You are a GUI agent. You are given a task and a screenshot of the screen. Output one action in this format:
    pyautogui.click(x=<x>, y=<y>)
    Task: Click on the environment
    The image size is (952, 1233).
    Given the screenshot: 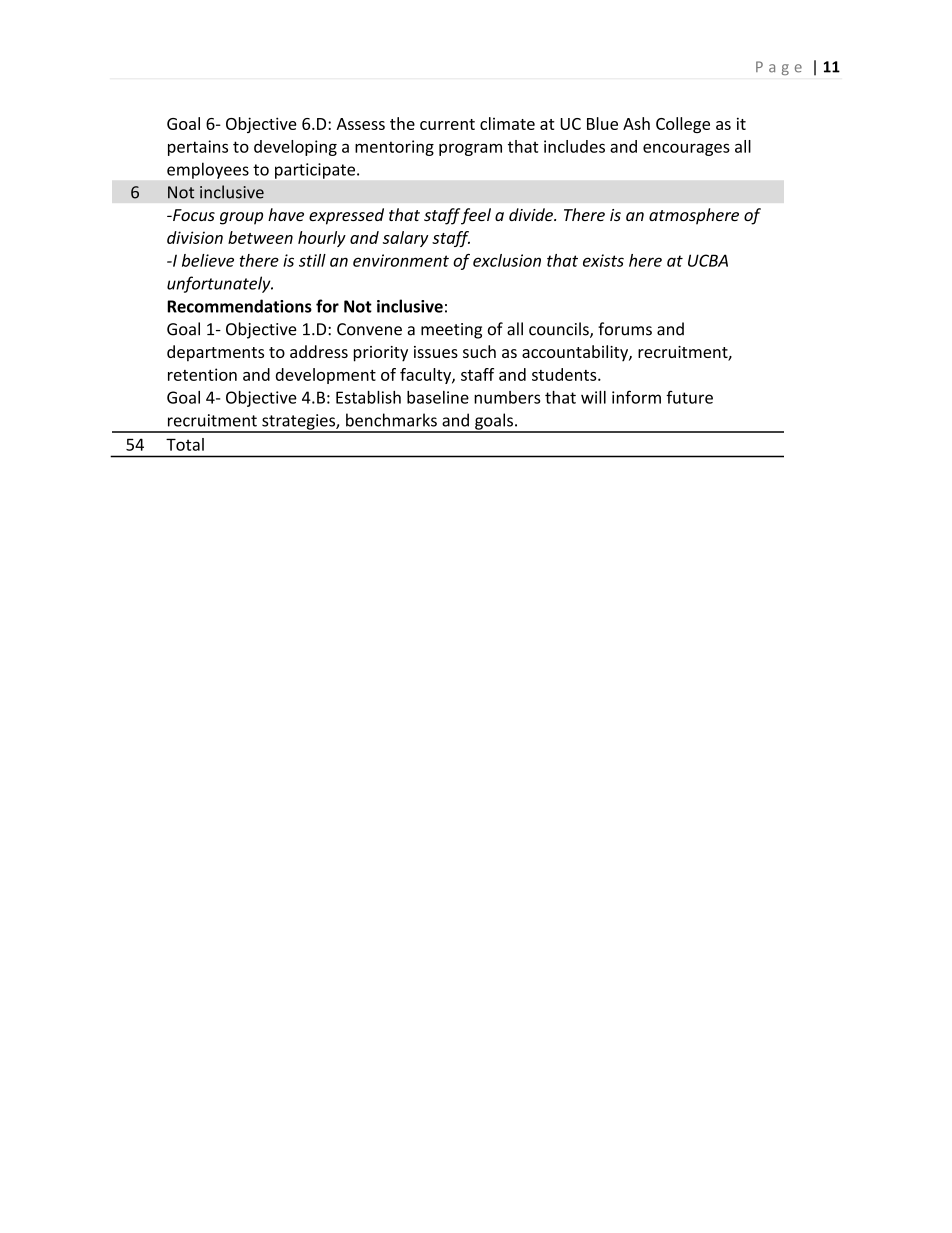 What is the action you would take?
    pyautogui.click(x=401, y=260)
